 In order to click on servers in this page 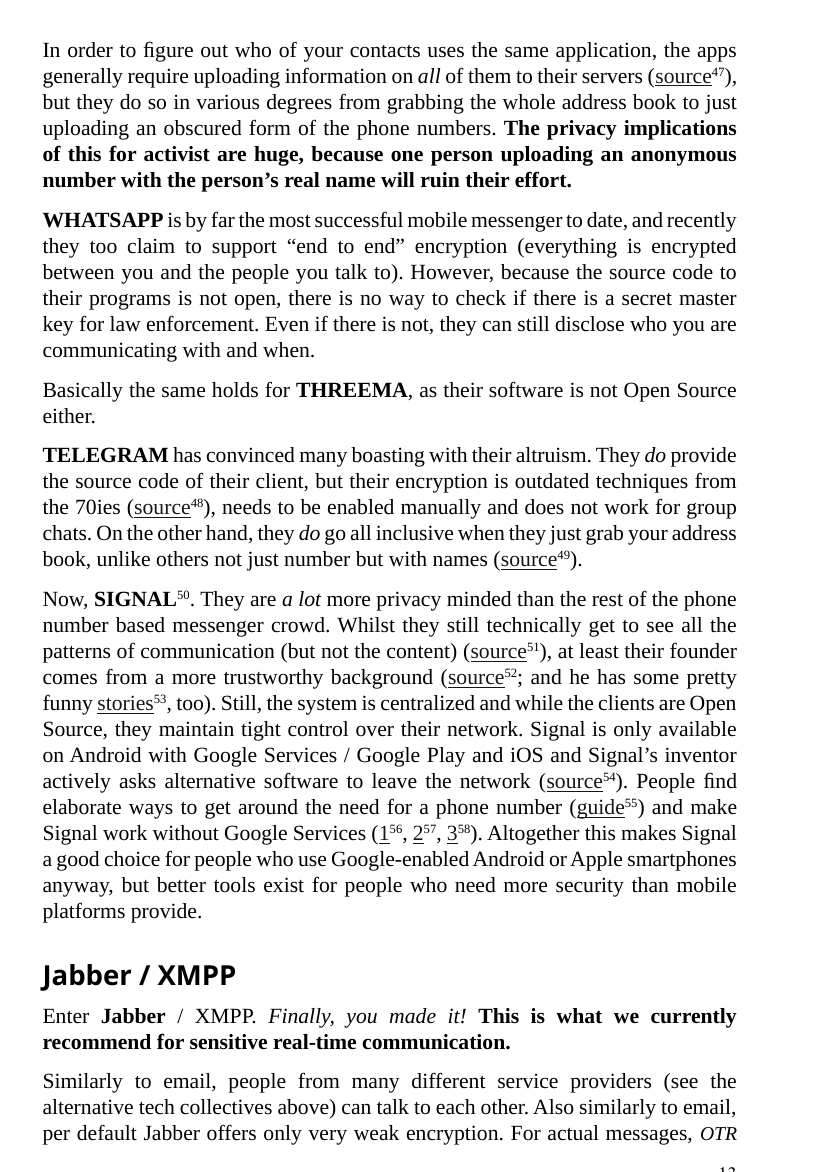, I will do `click(612, 78)`.
